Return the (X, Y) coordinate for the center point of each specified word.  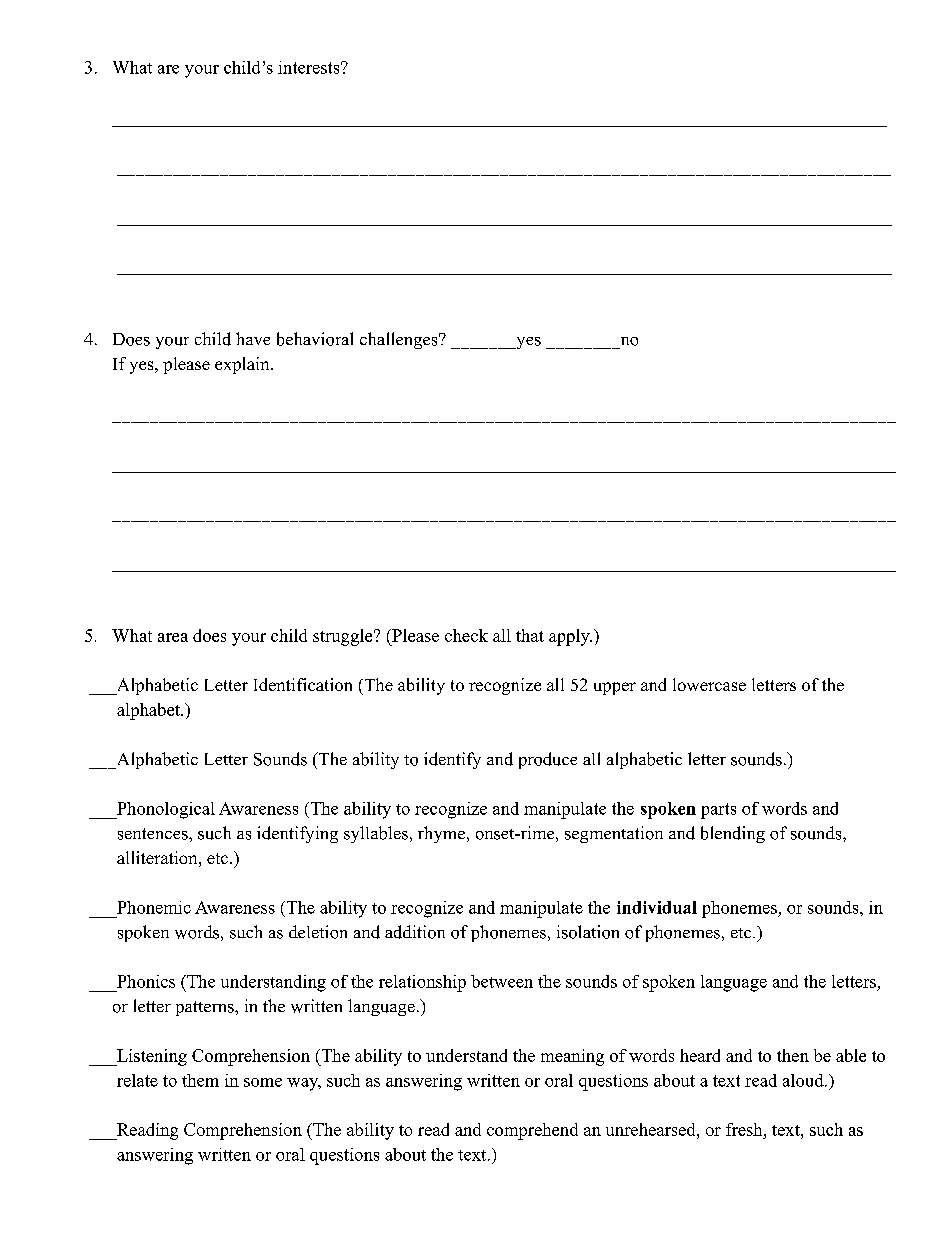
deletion (318, 932)
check (466, 635)
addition (415, 932)
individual (657, 907)
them (200, 1080)
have (253, 338)
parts (718, 811)
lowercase (709, 684)
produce (548, 760)
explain (243, 365)
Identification (303, 684)
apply (570, 637)
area (173, 637)
